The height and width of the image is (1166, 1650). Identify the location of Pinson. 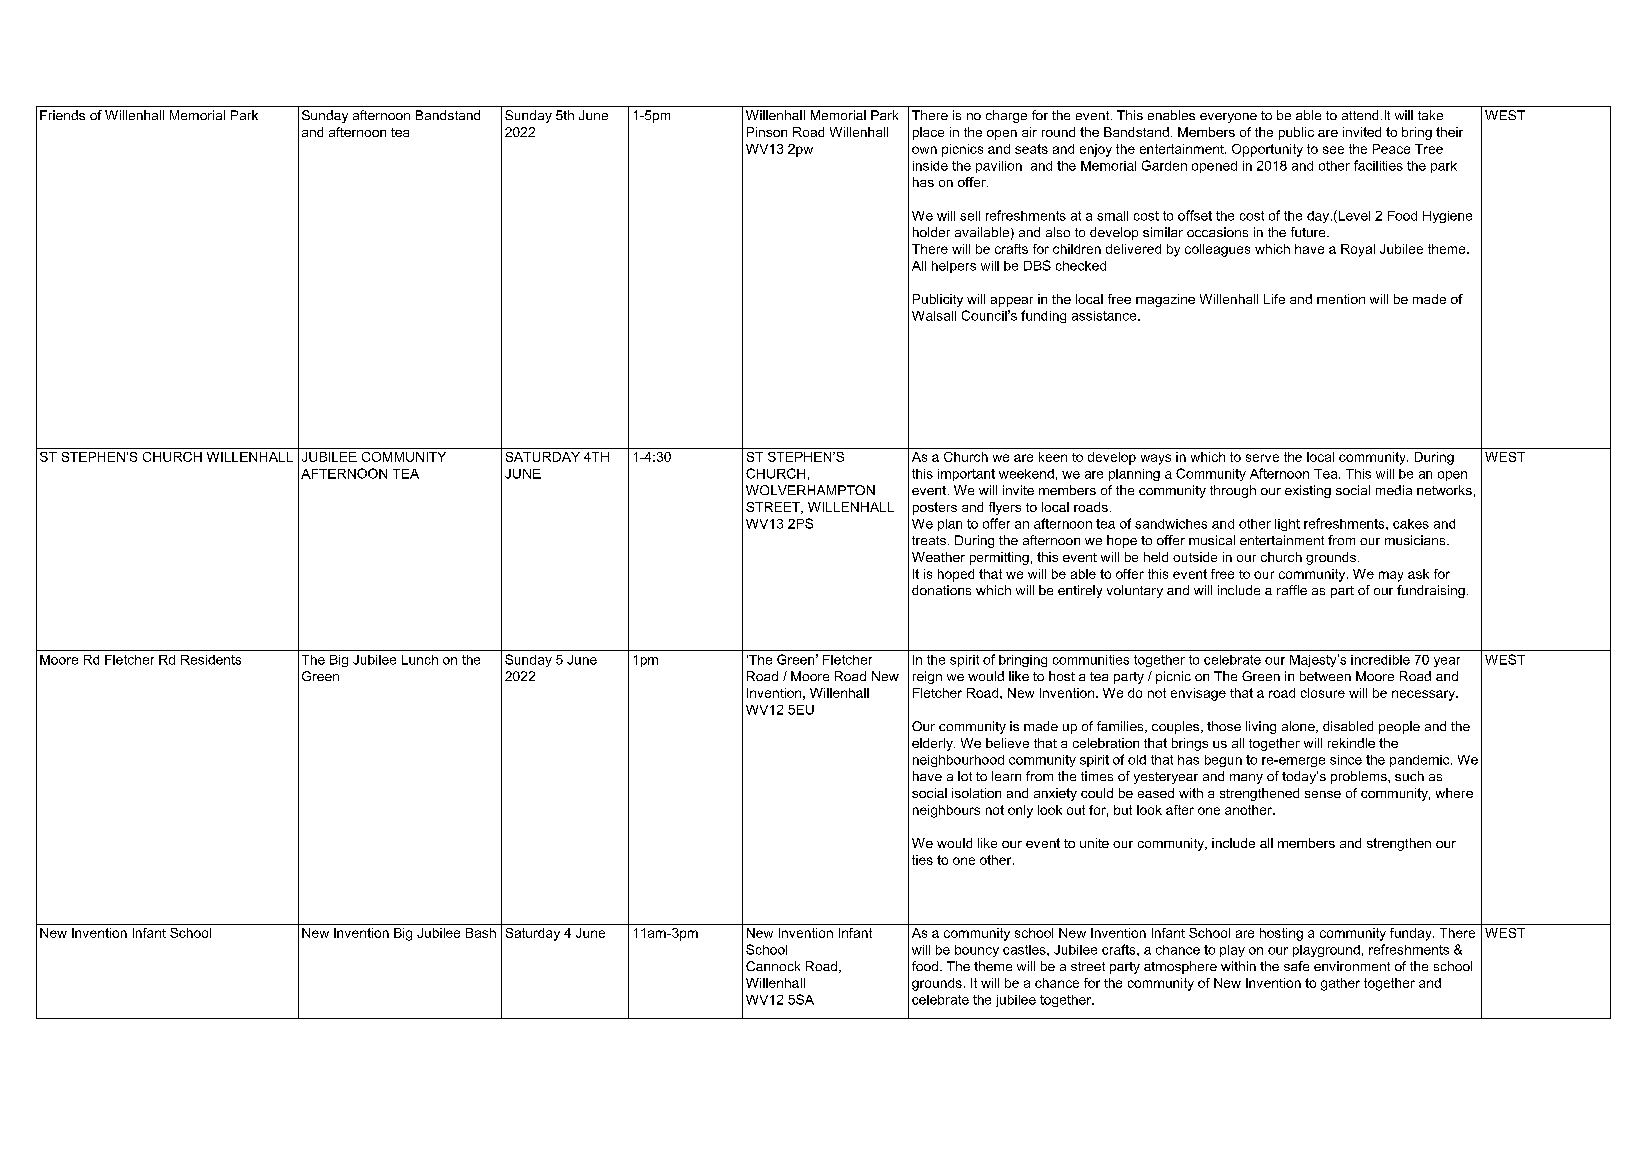
(767, 132).
